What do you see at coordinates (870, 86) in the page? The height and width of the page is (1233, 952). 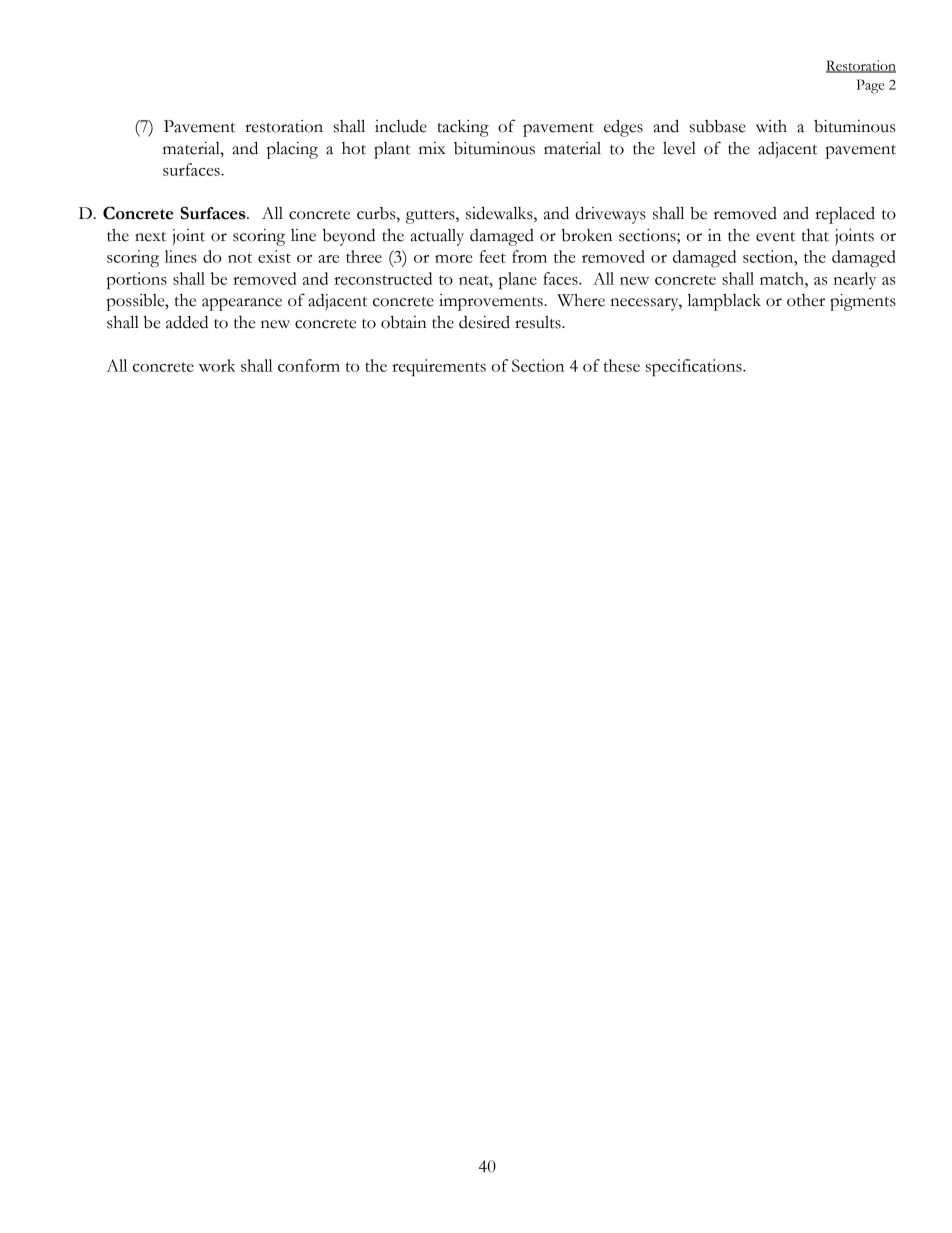 I see `Page` at bounding box center [870, 86].
